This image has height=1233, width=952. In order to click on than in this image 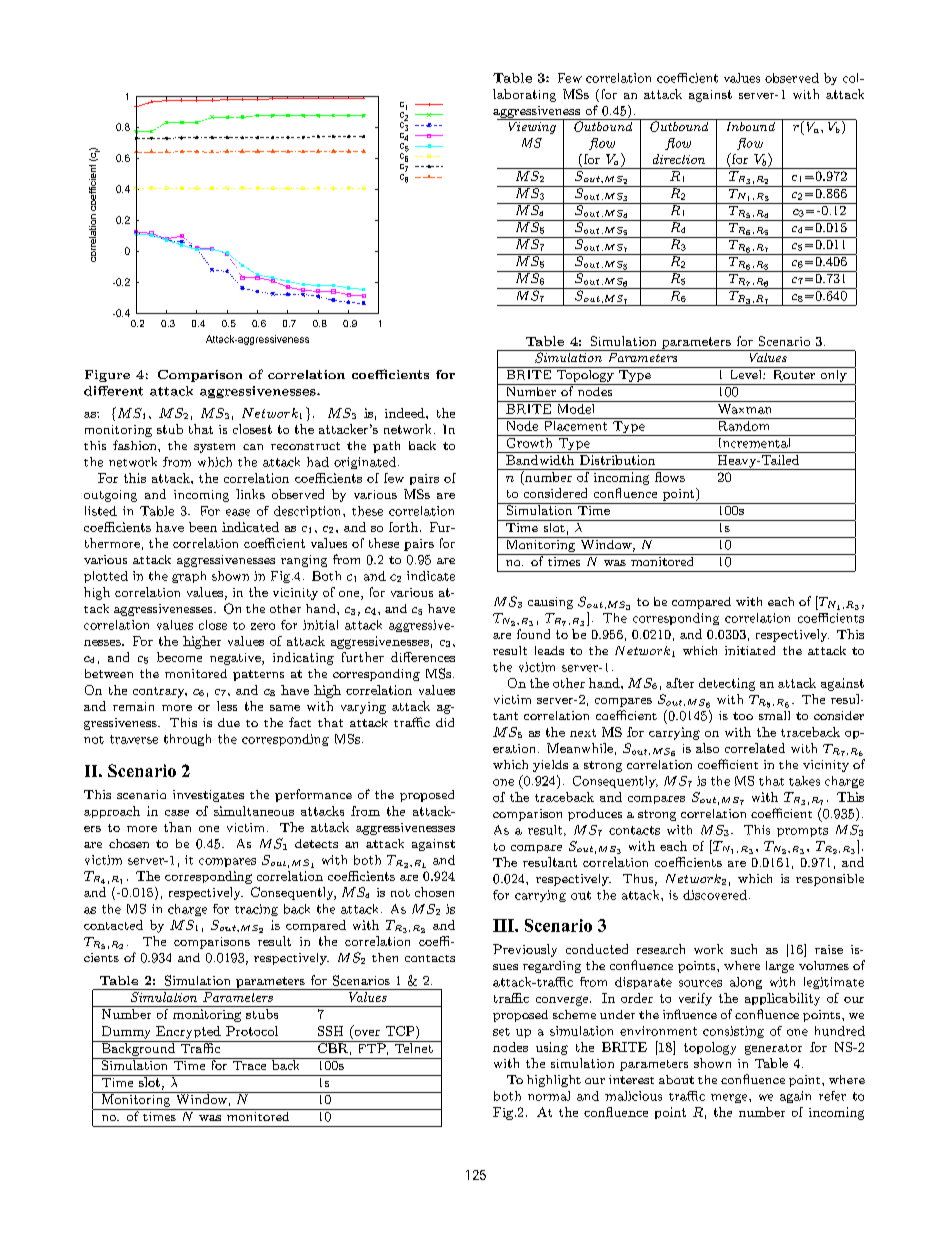, I will do `click(177, 827)`.
